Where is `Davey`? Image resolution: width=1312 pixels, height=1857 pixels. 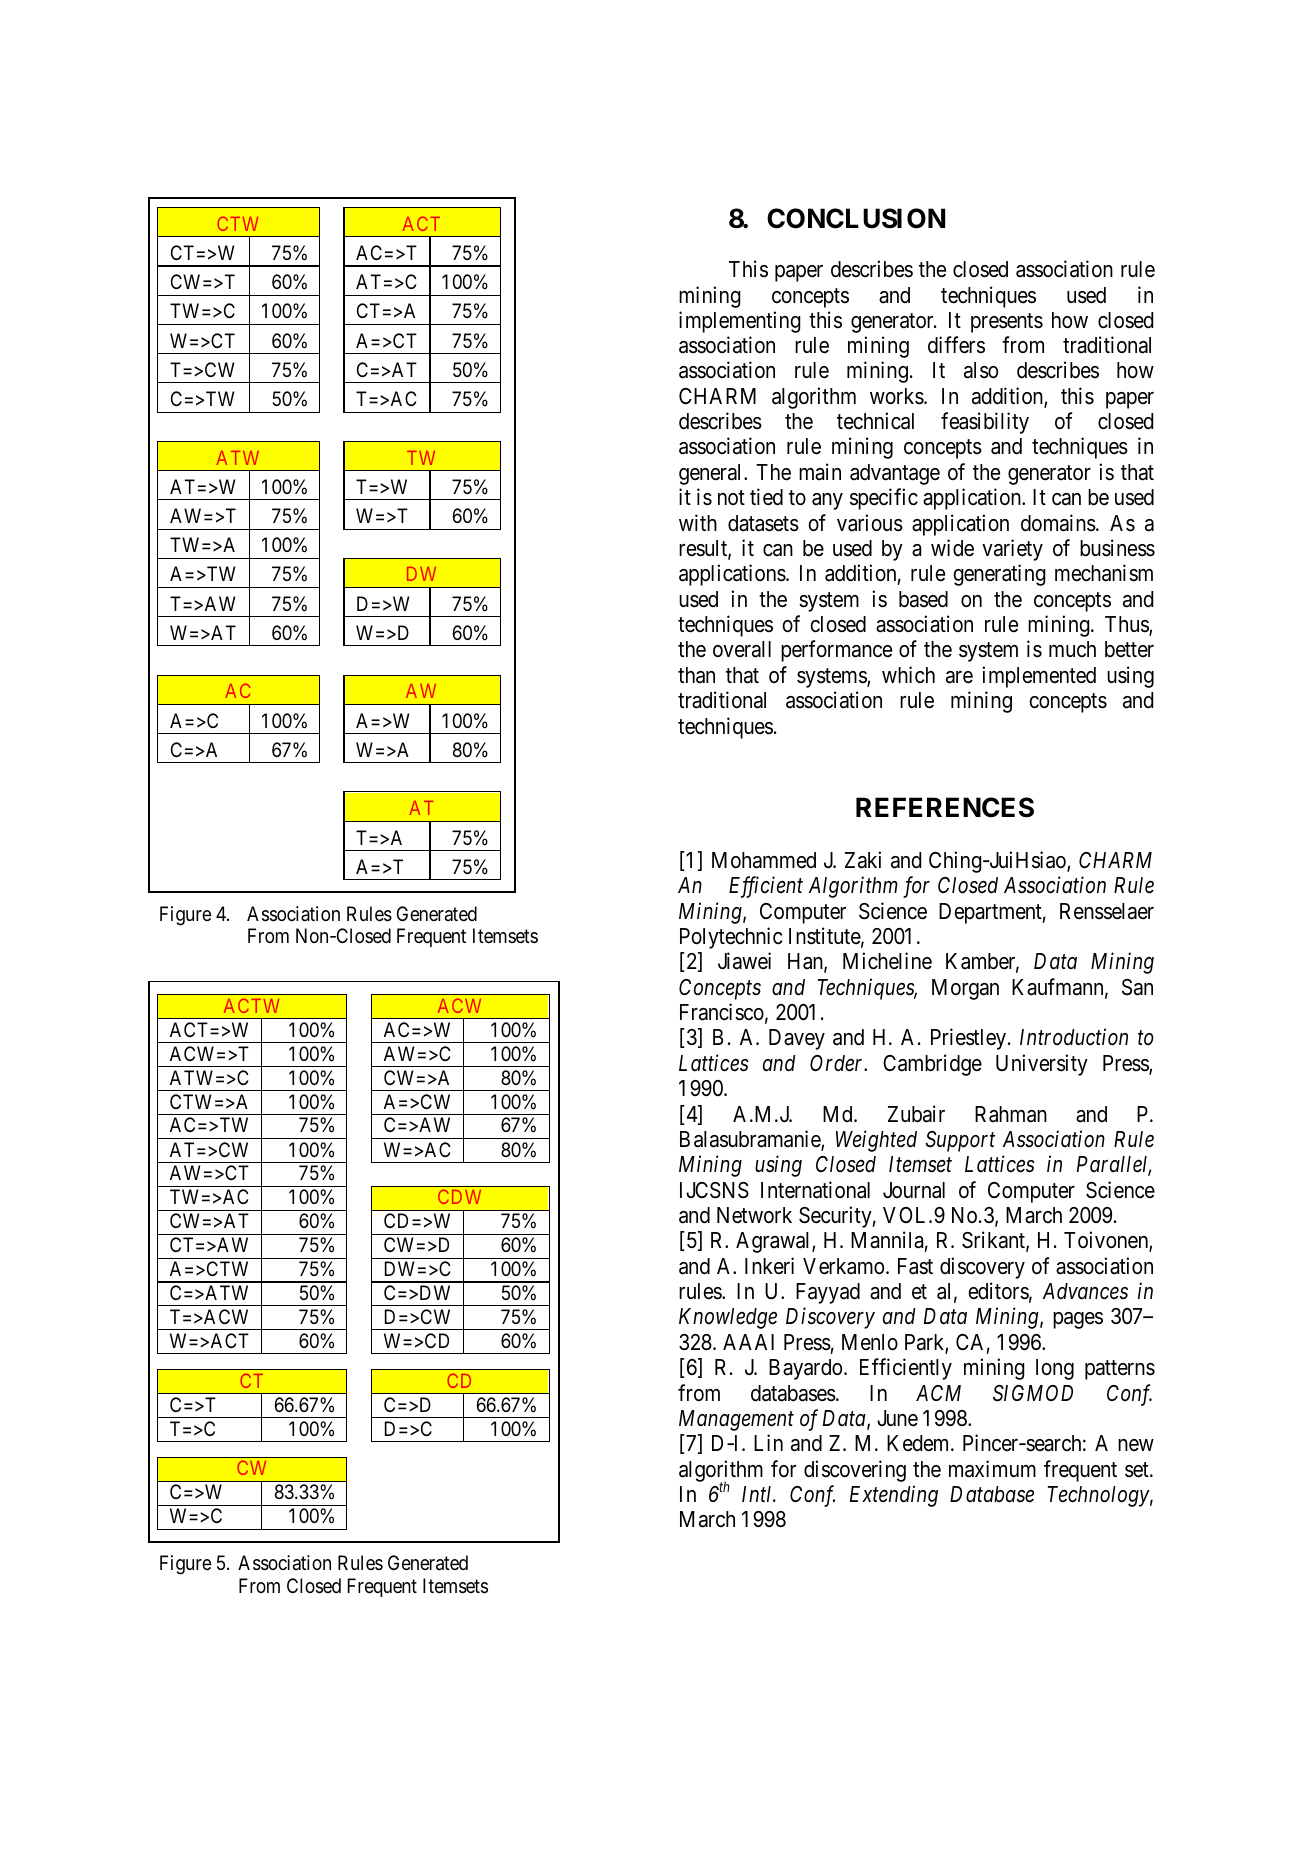
Davey is located at coordinates (797, 1039).
